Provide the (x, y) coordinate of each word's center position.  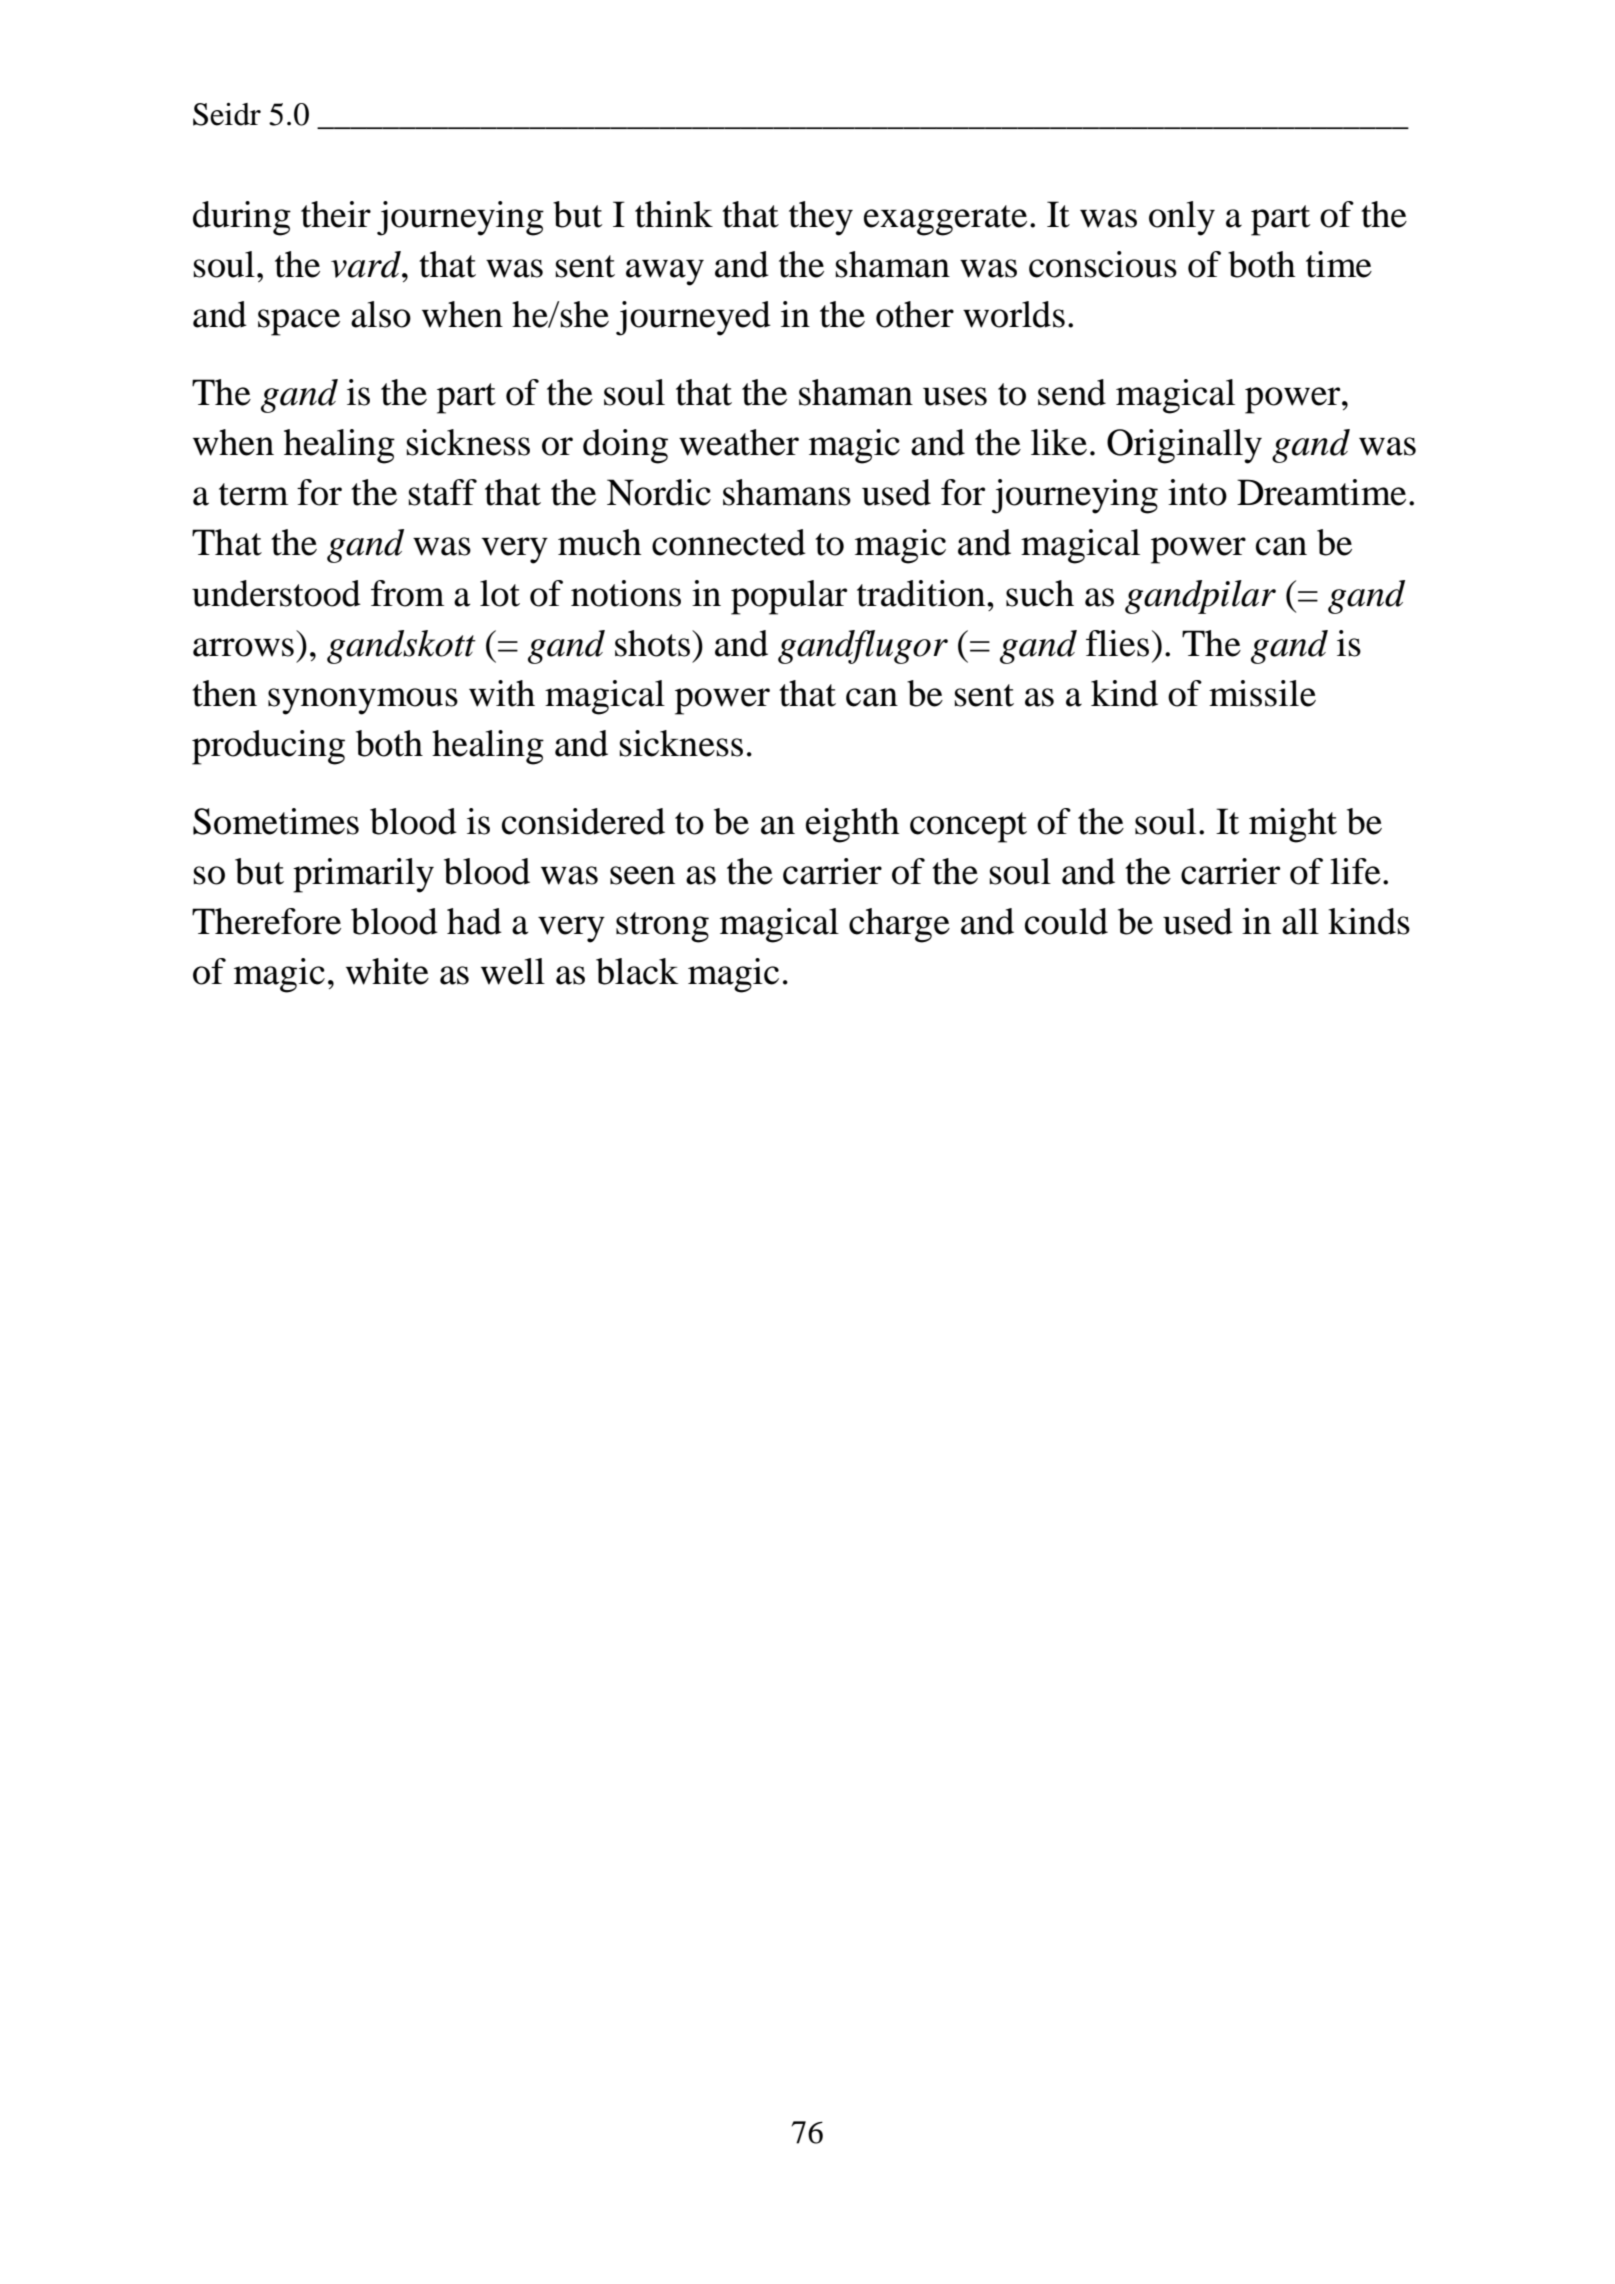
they (821, 218)
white (387, 971)
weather (739, 442)
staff (443, 492)
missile (1262, 693)
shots (654, 643)
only (1182, 218)
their (336, 214)
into (1197, 492)
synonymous (363, 701)
